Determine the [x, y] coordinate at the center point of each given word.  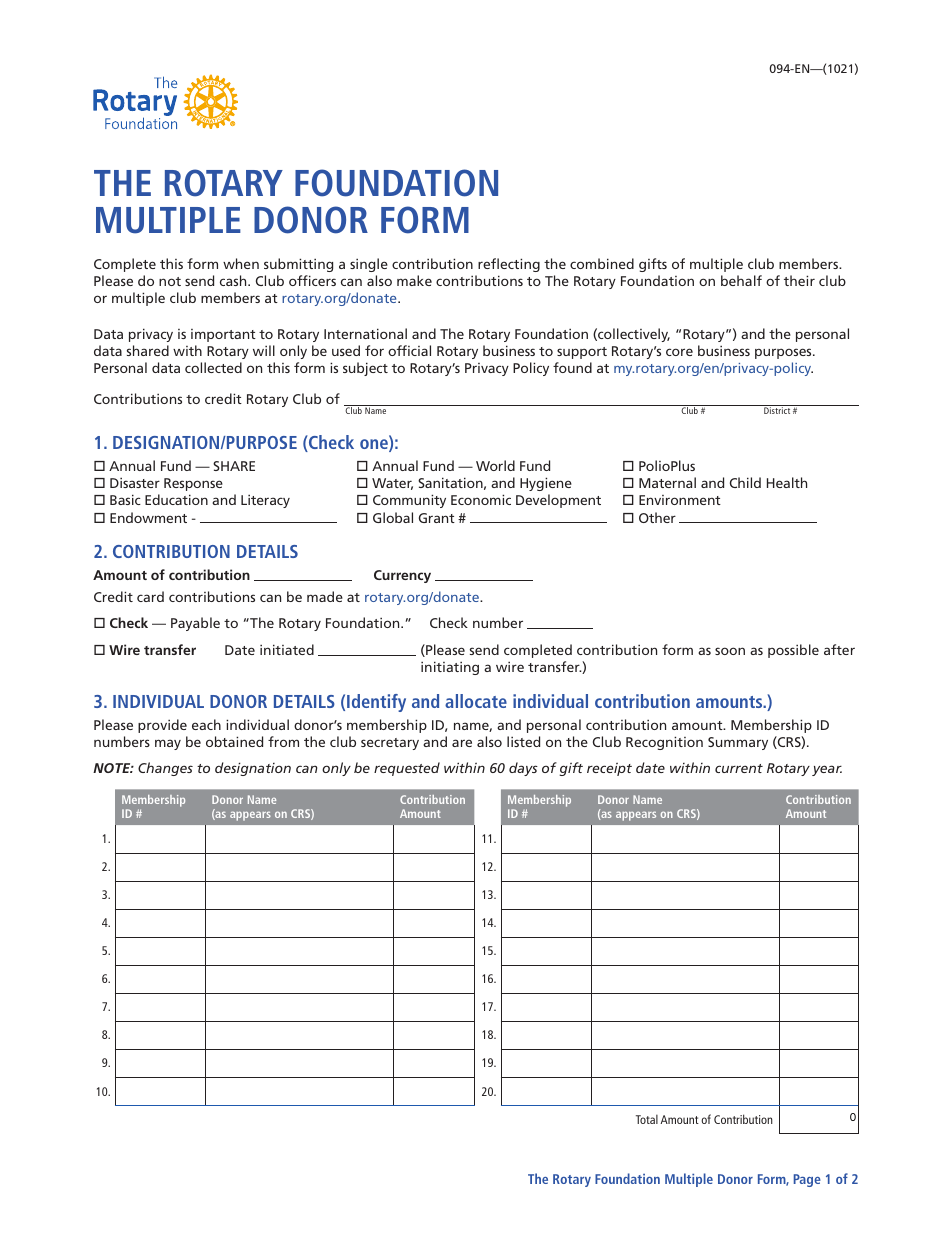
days [523, 769]
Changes [165, 769]
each [206, 724]
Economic [481, 499]
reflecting [509, 265]
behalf [741, 280]
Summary [738, 743]
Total [647, 1119]
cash [234, 280]
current [739, 768]
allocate [476, 701]
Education [176, 499]
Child [745, 482]
